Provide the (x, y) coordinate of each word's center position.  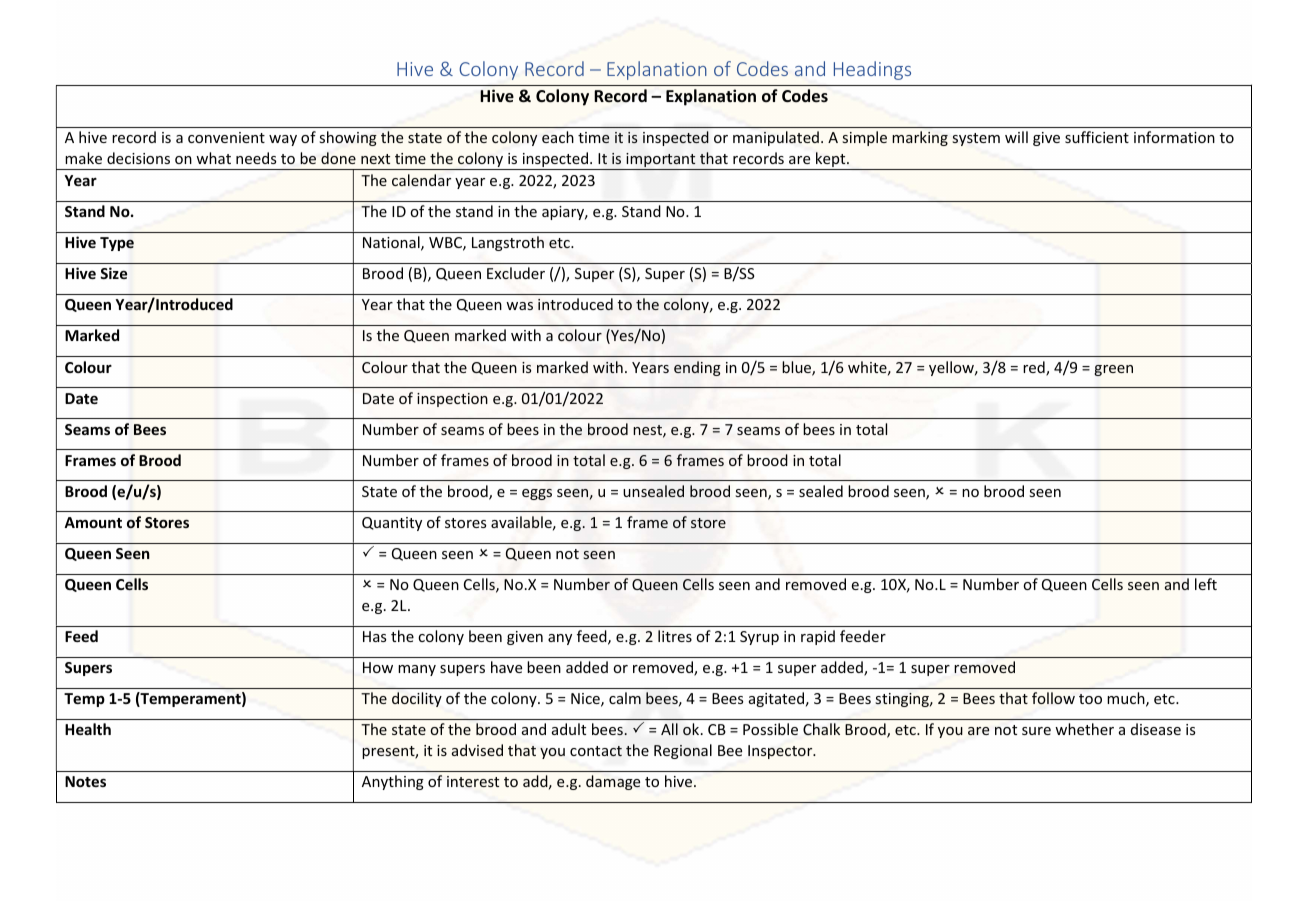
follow (1053, 698)
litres (675, 636)
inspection (452, 400)
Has (374, 636)
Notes (85, 781)
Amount (93, 522)
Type (117, 244)
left (1206, 584)
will (1016, 137)
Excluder (516, 273)
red (1035, 368)
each (558, 137)
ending (697, 368)
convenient (226, 137)
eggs (537, 494)
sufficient (1097, 137)
